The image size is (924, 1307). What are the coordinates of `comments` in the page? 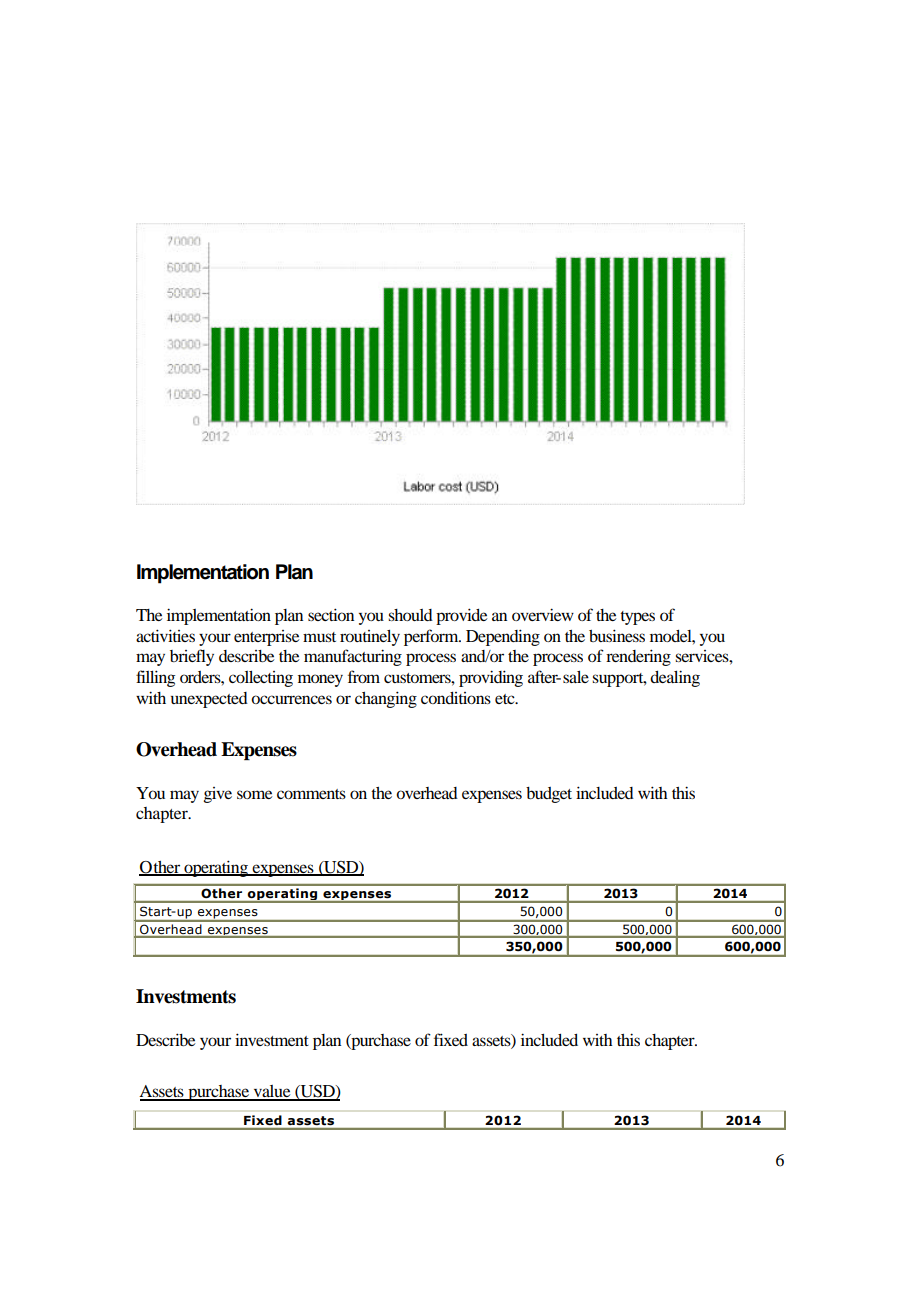 It's located at (311, 794).
